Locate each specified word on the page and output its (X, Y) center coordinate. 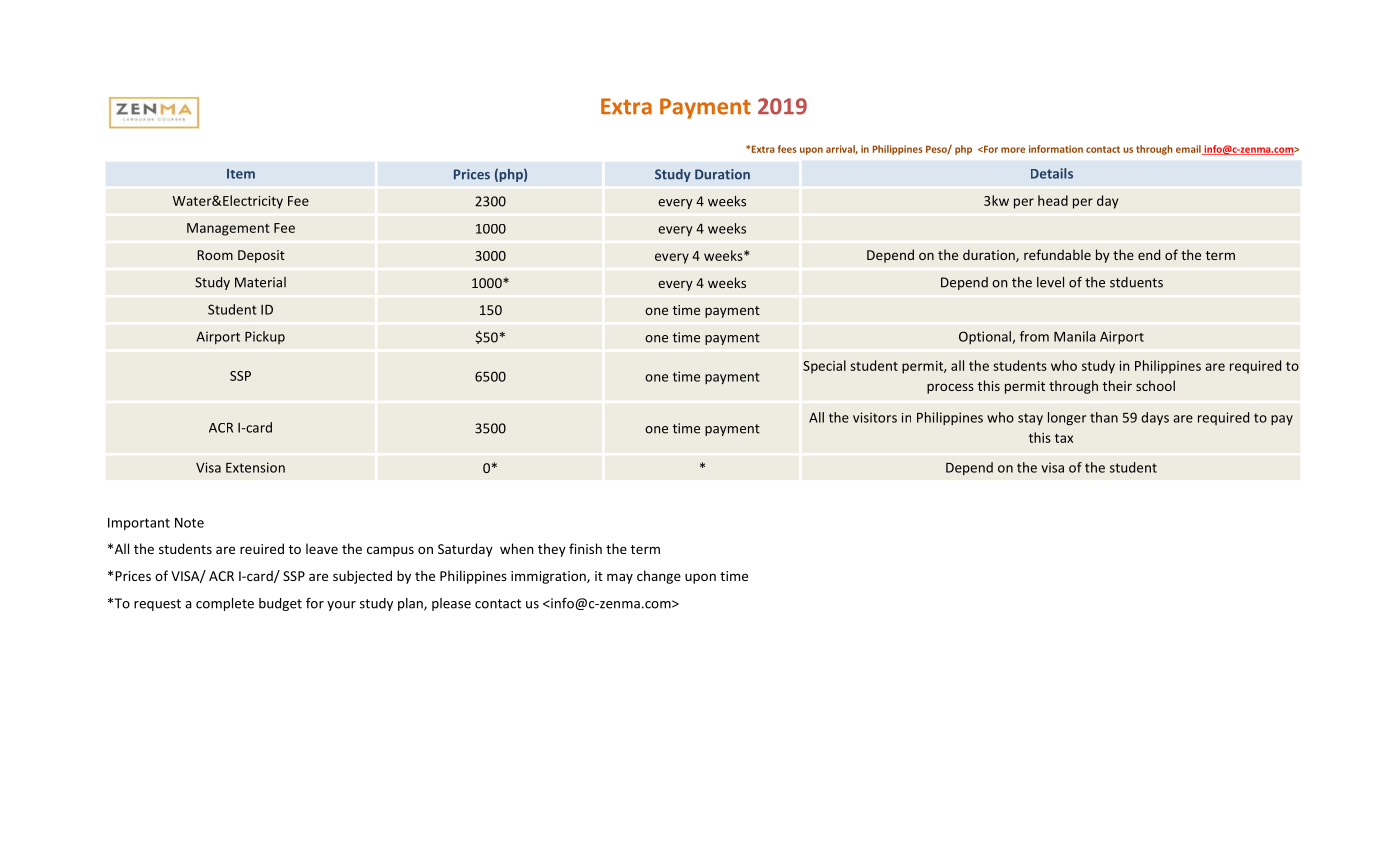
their (1117, 385)
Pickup (265, 337)
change (659, 577)
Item (241, 174)
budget (280, 604)
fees (787, 149)
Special (824, 367)
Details (1052, 173)
